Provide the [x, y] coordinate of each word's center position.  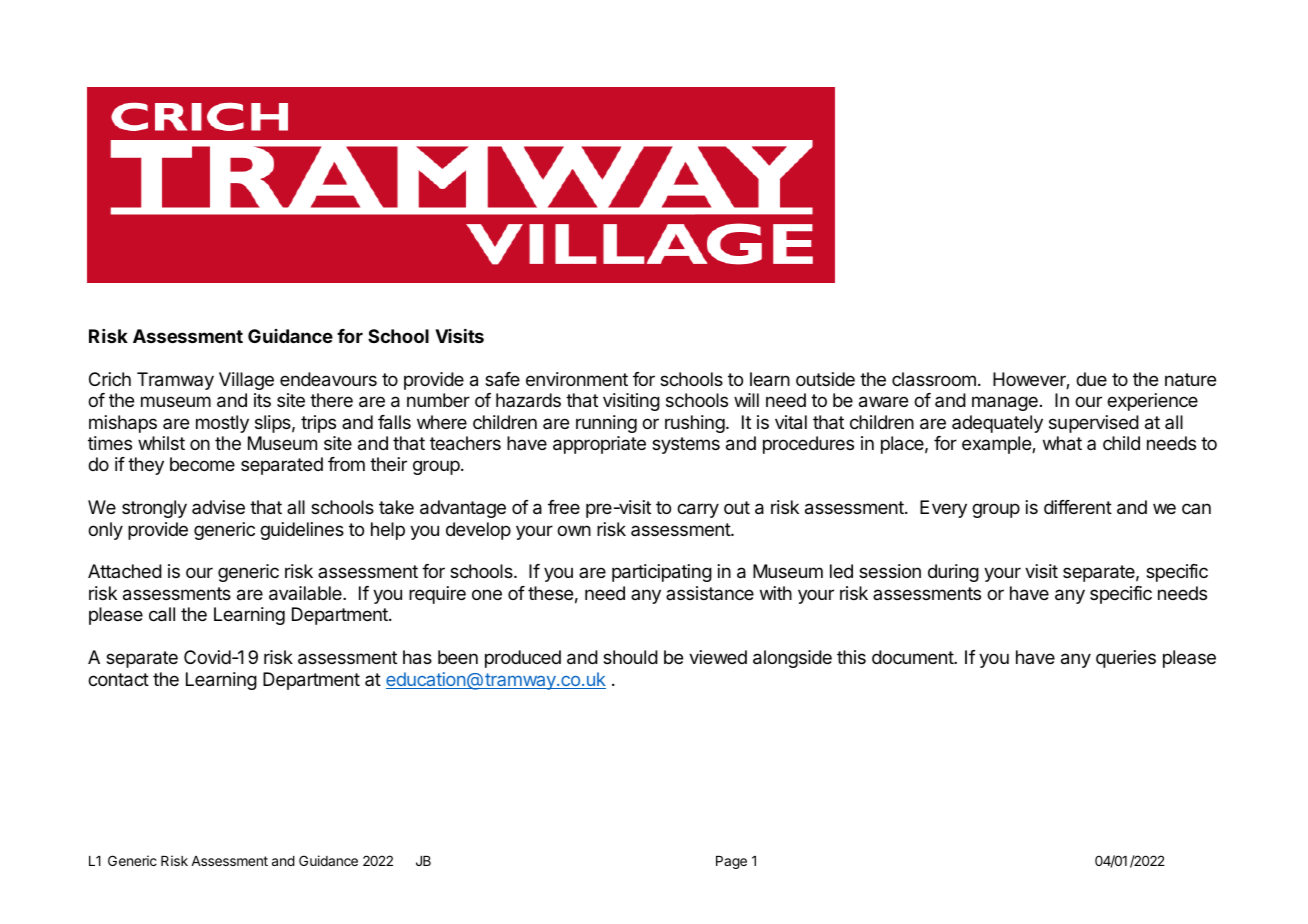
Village [246, 381]
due [1091, 379]
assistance [710, 593]
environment [577, 379]
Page [731, 862]
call [162, 614]
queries [1126, 659]
